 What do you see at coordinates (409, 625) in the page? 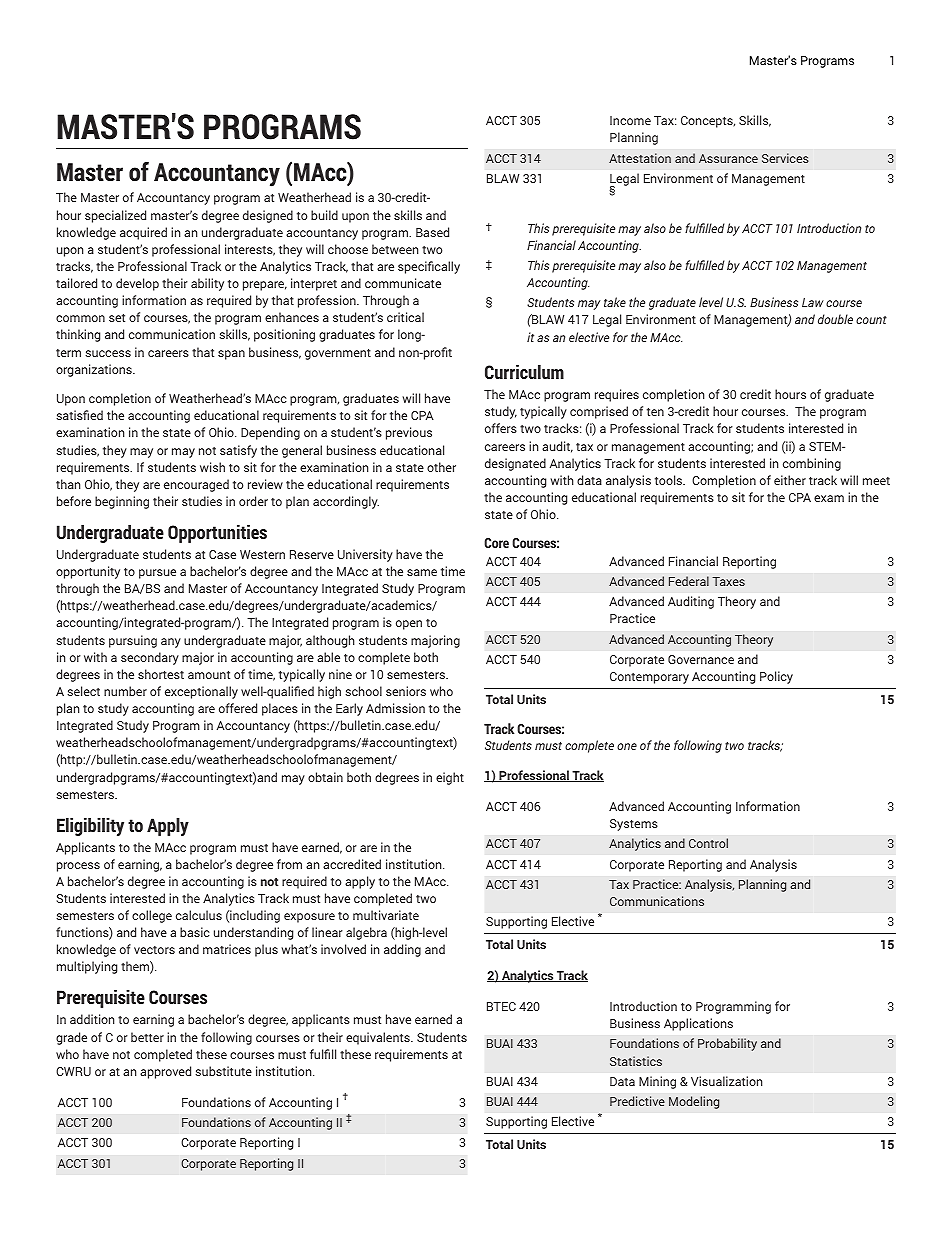
I see `open` at bounding box center [409, 625].
